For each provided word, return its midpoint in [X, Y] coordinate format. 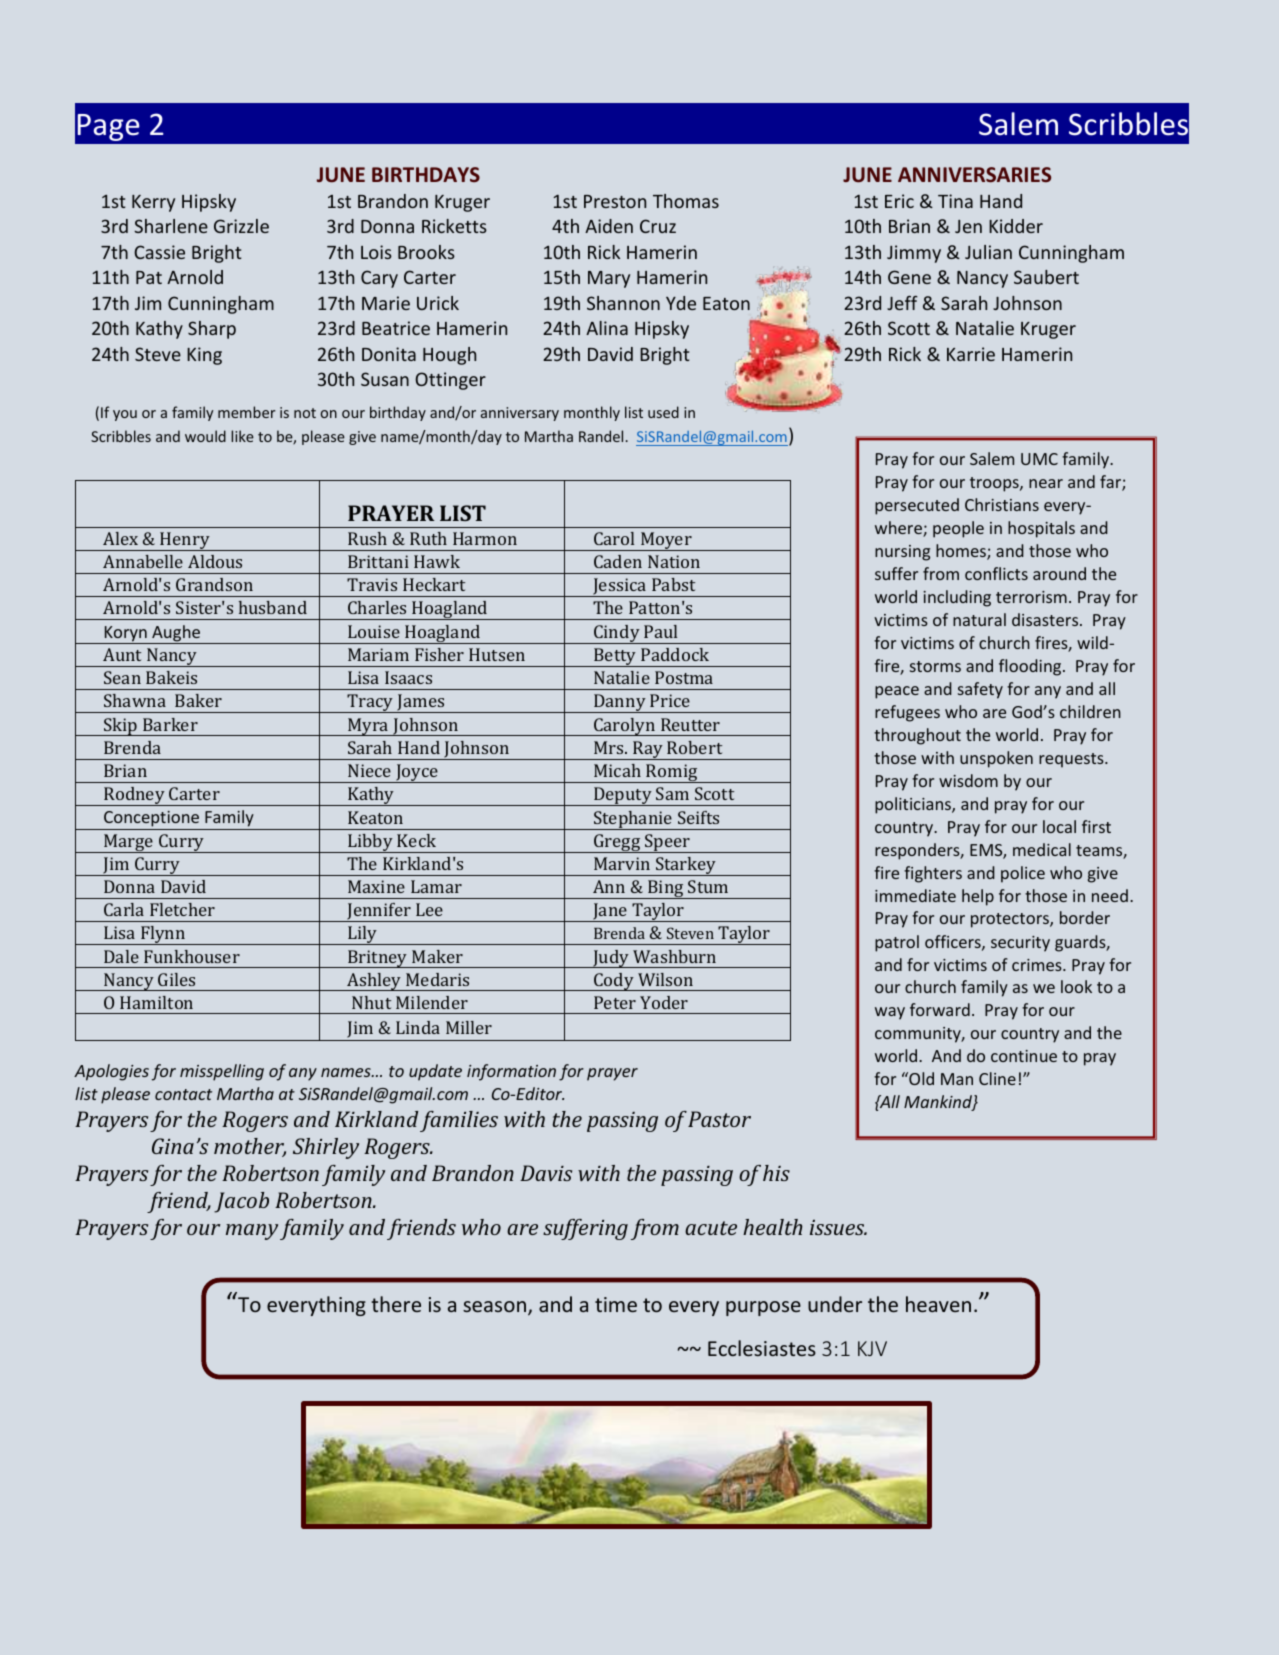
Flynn [163, 935]
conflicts [996, 573]
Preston [615, 201]
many [252, 1232]
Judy [611, 959]
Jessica [620, 587]
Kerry [153, 203]
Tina [955, 201]
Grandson [214, 584]
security [1020, 944]
